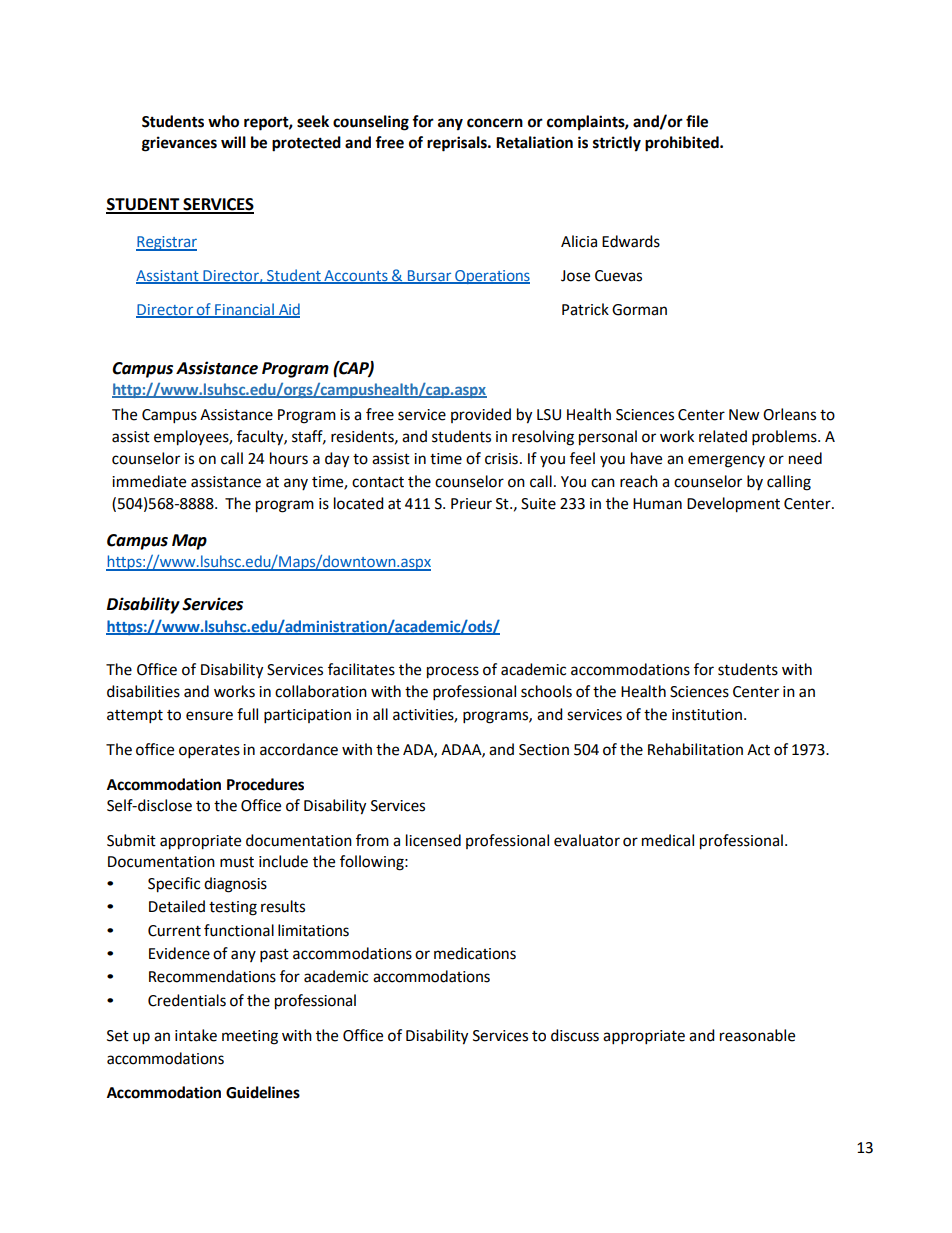 The image size is (952, 1233). I want to click on discuss, so click(575, 1035).
